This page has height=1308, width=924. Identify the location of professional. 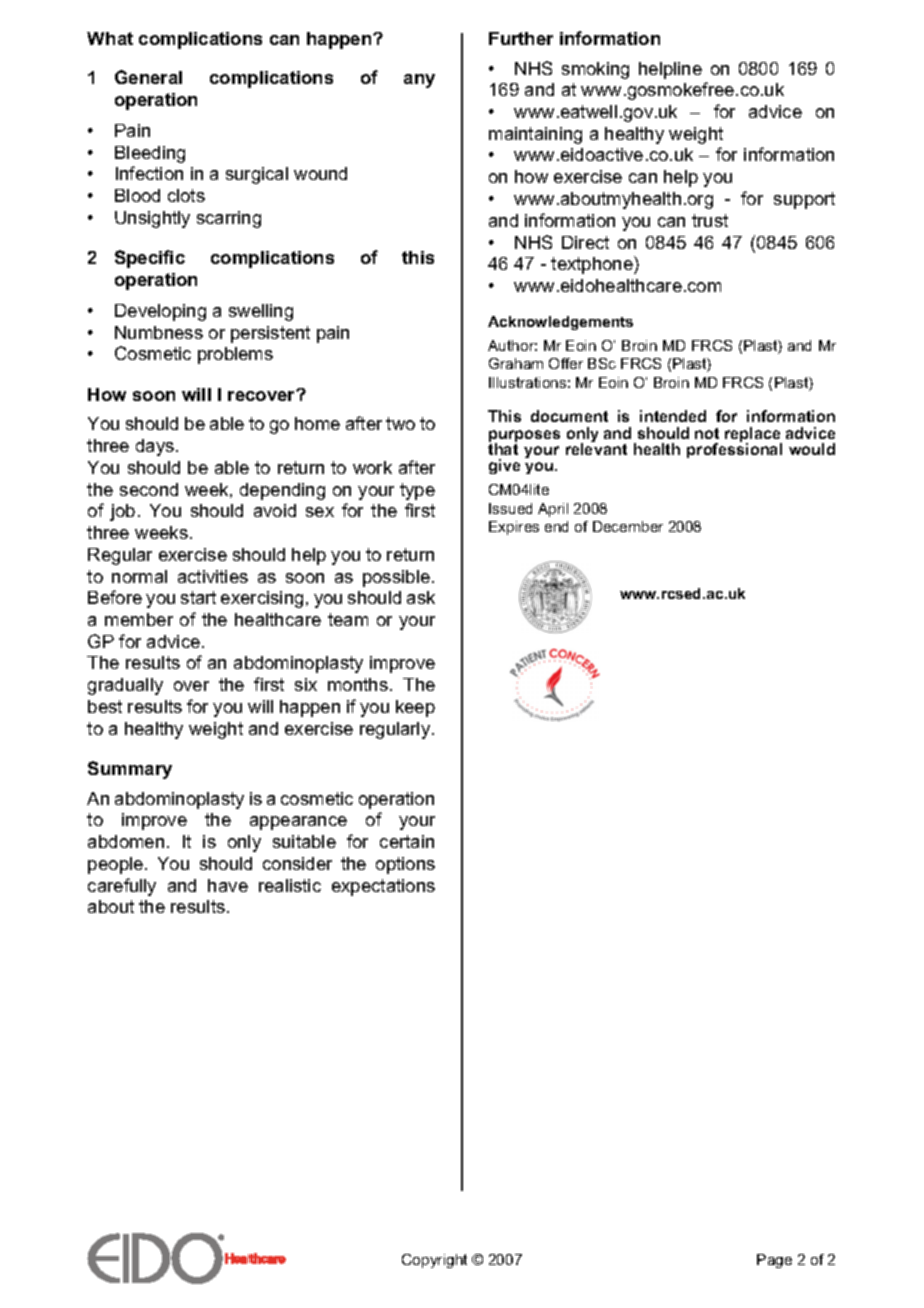
(734, 449).
